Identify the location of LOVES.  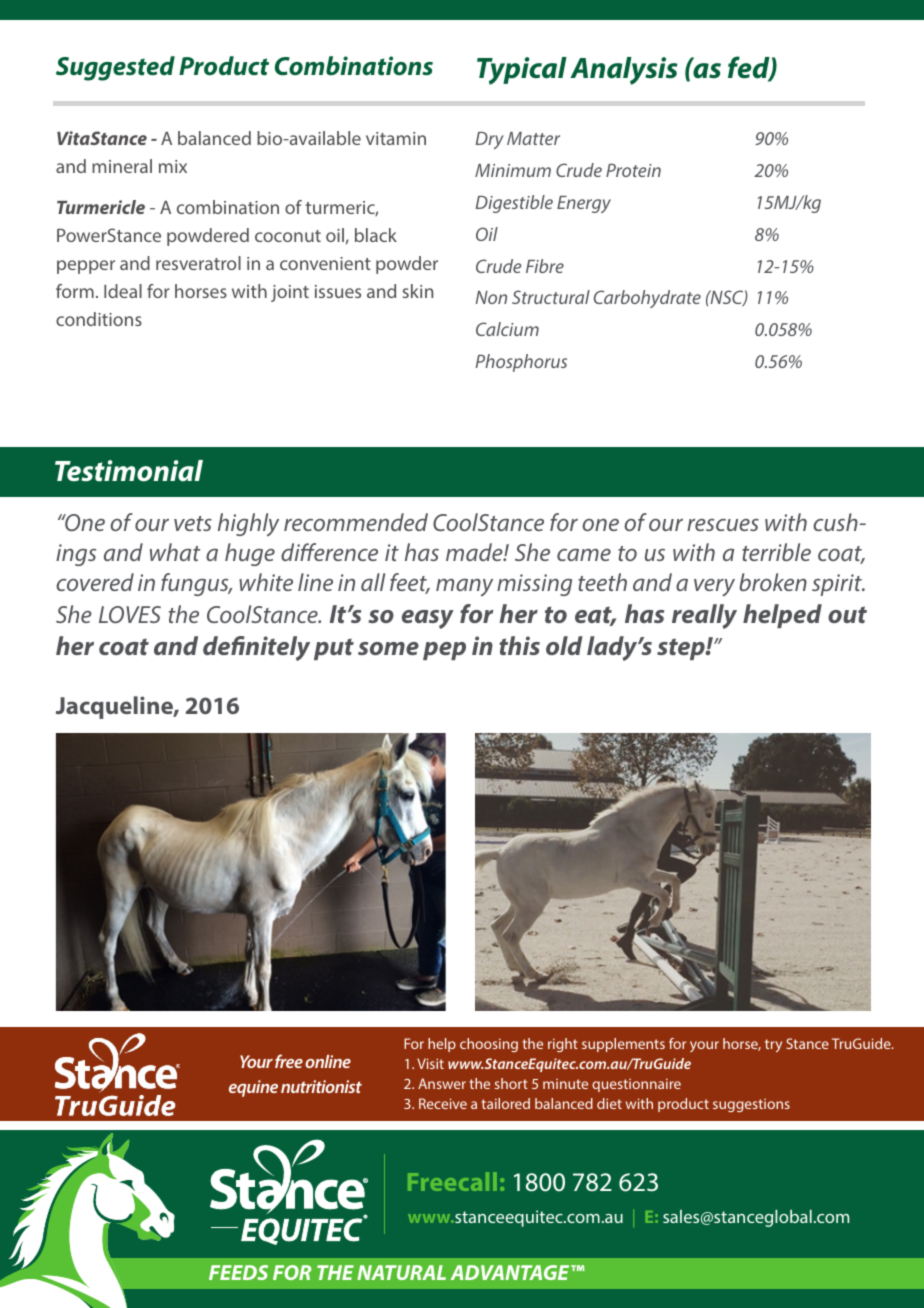
(130, 614).
